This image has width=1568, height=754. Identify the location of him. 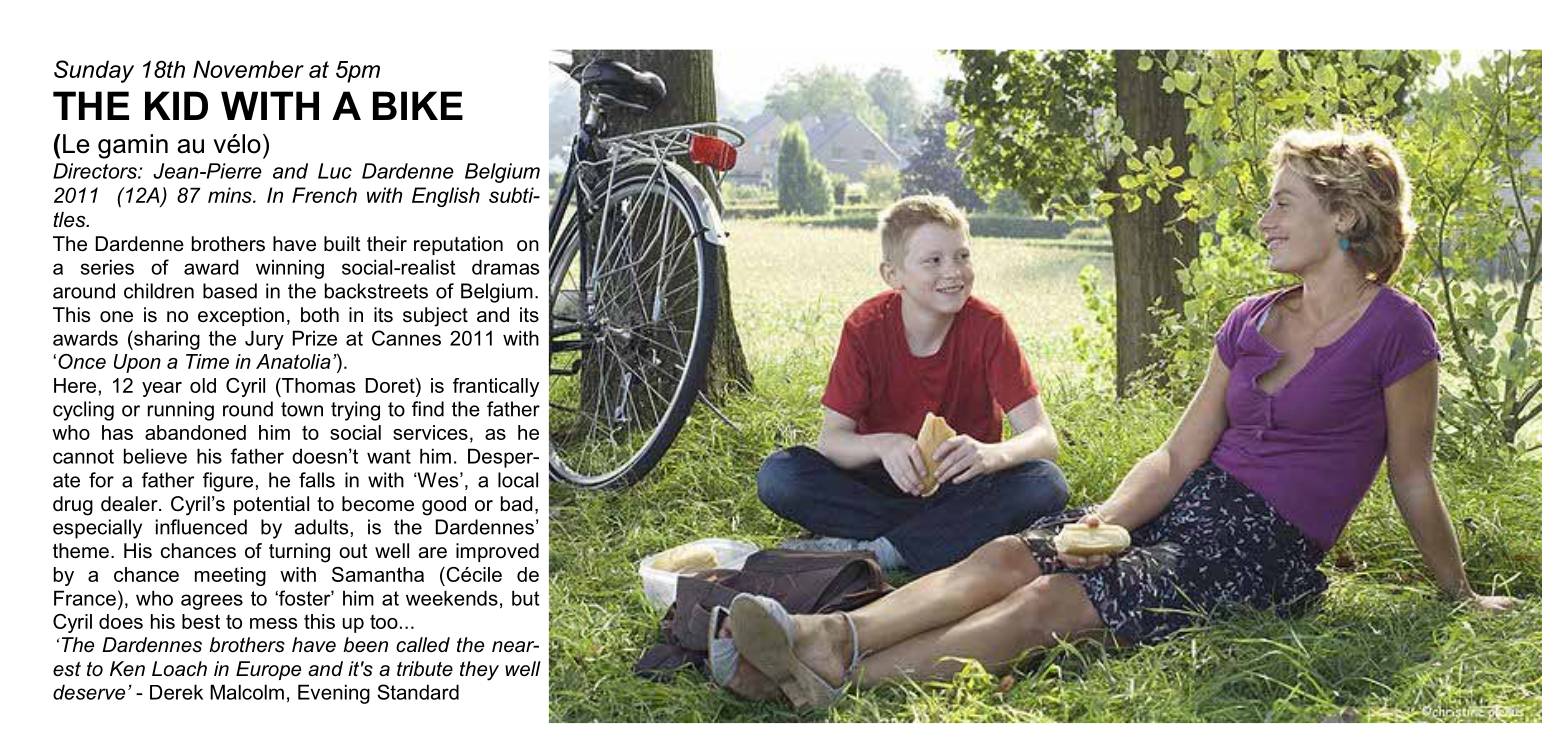
(274, 432).
